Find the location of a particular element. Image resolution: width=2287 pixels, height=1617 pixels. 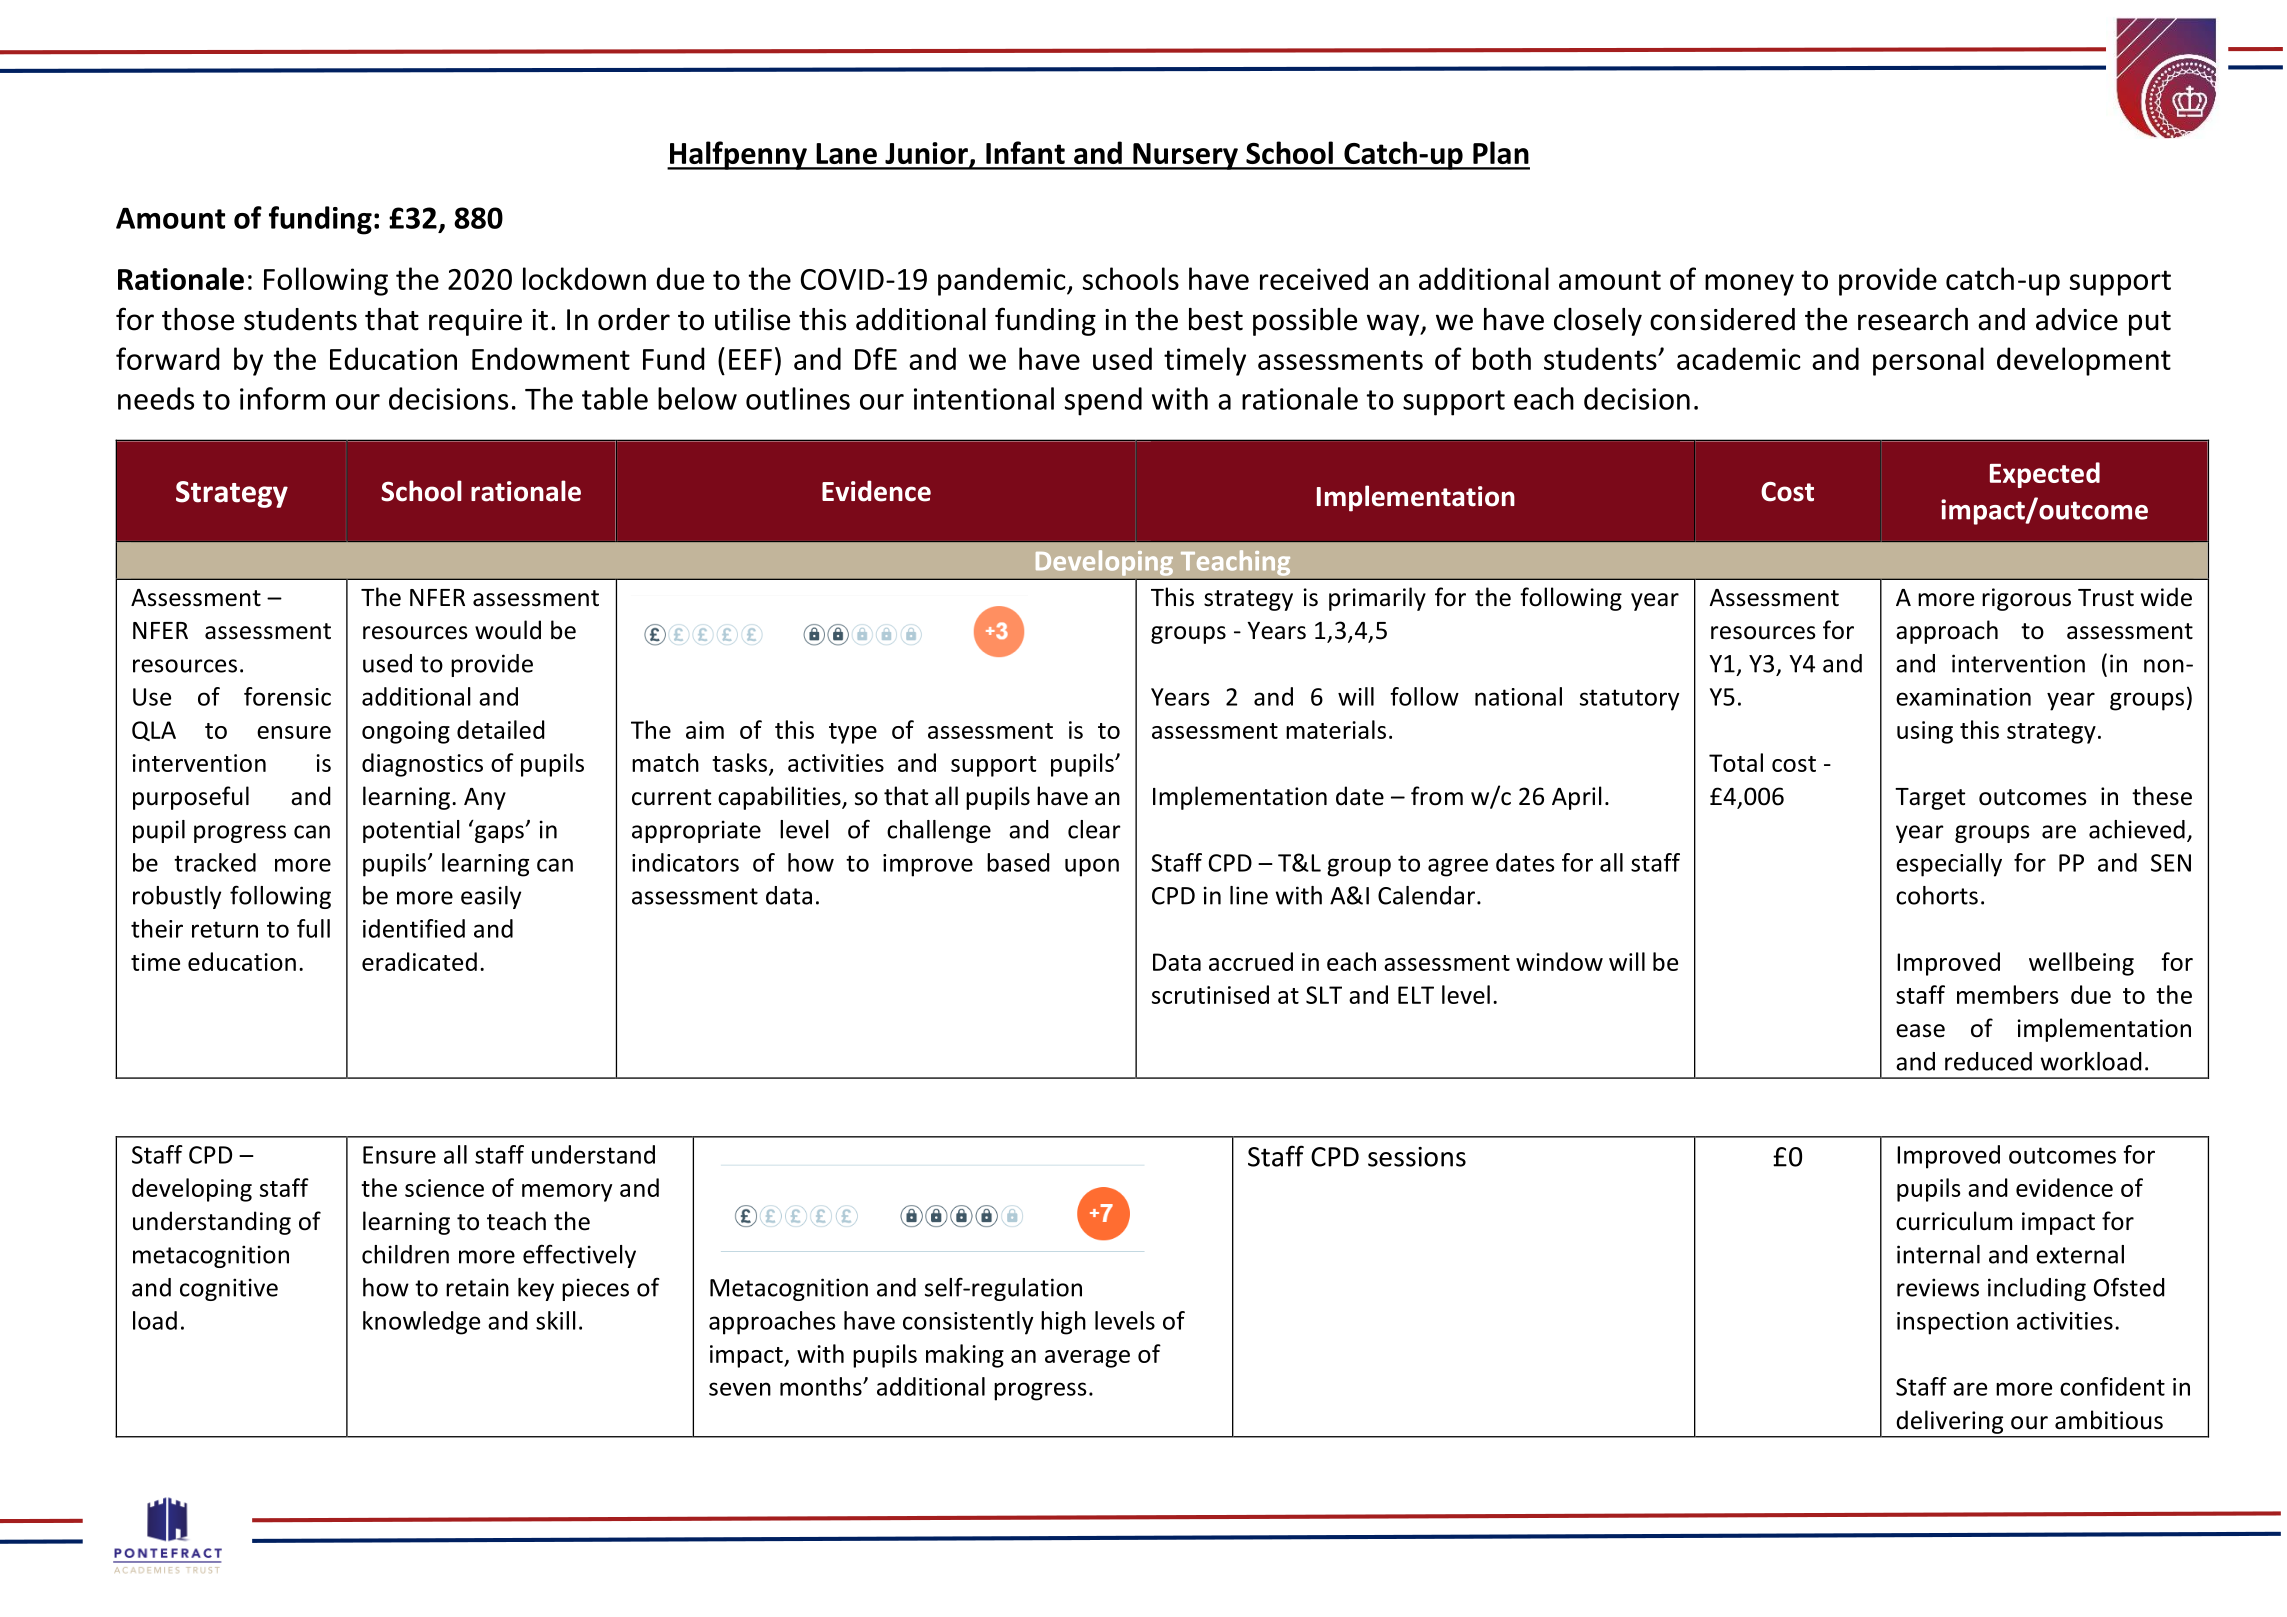

Target is located at coordinates (1930, 799).
